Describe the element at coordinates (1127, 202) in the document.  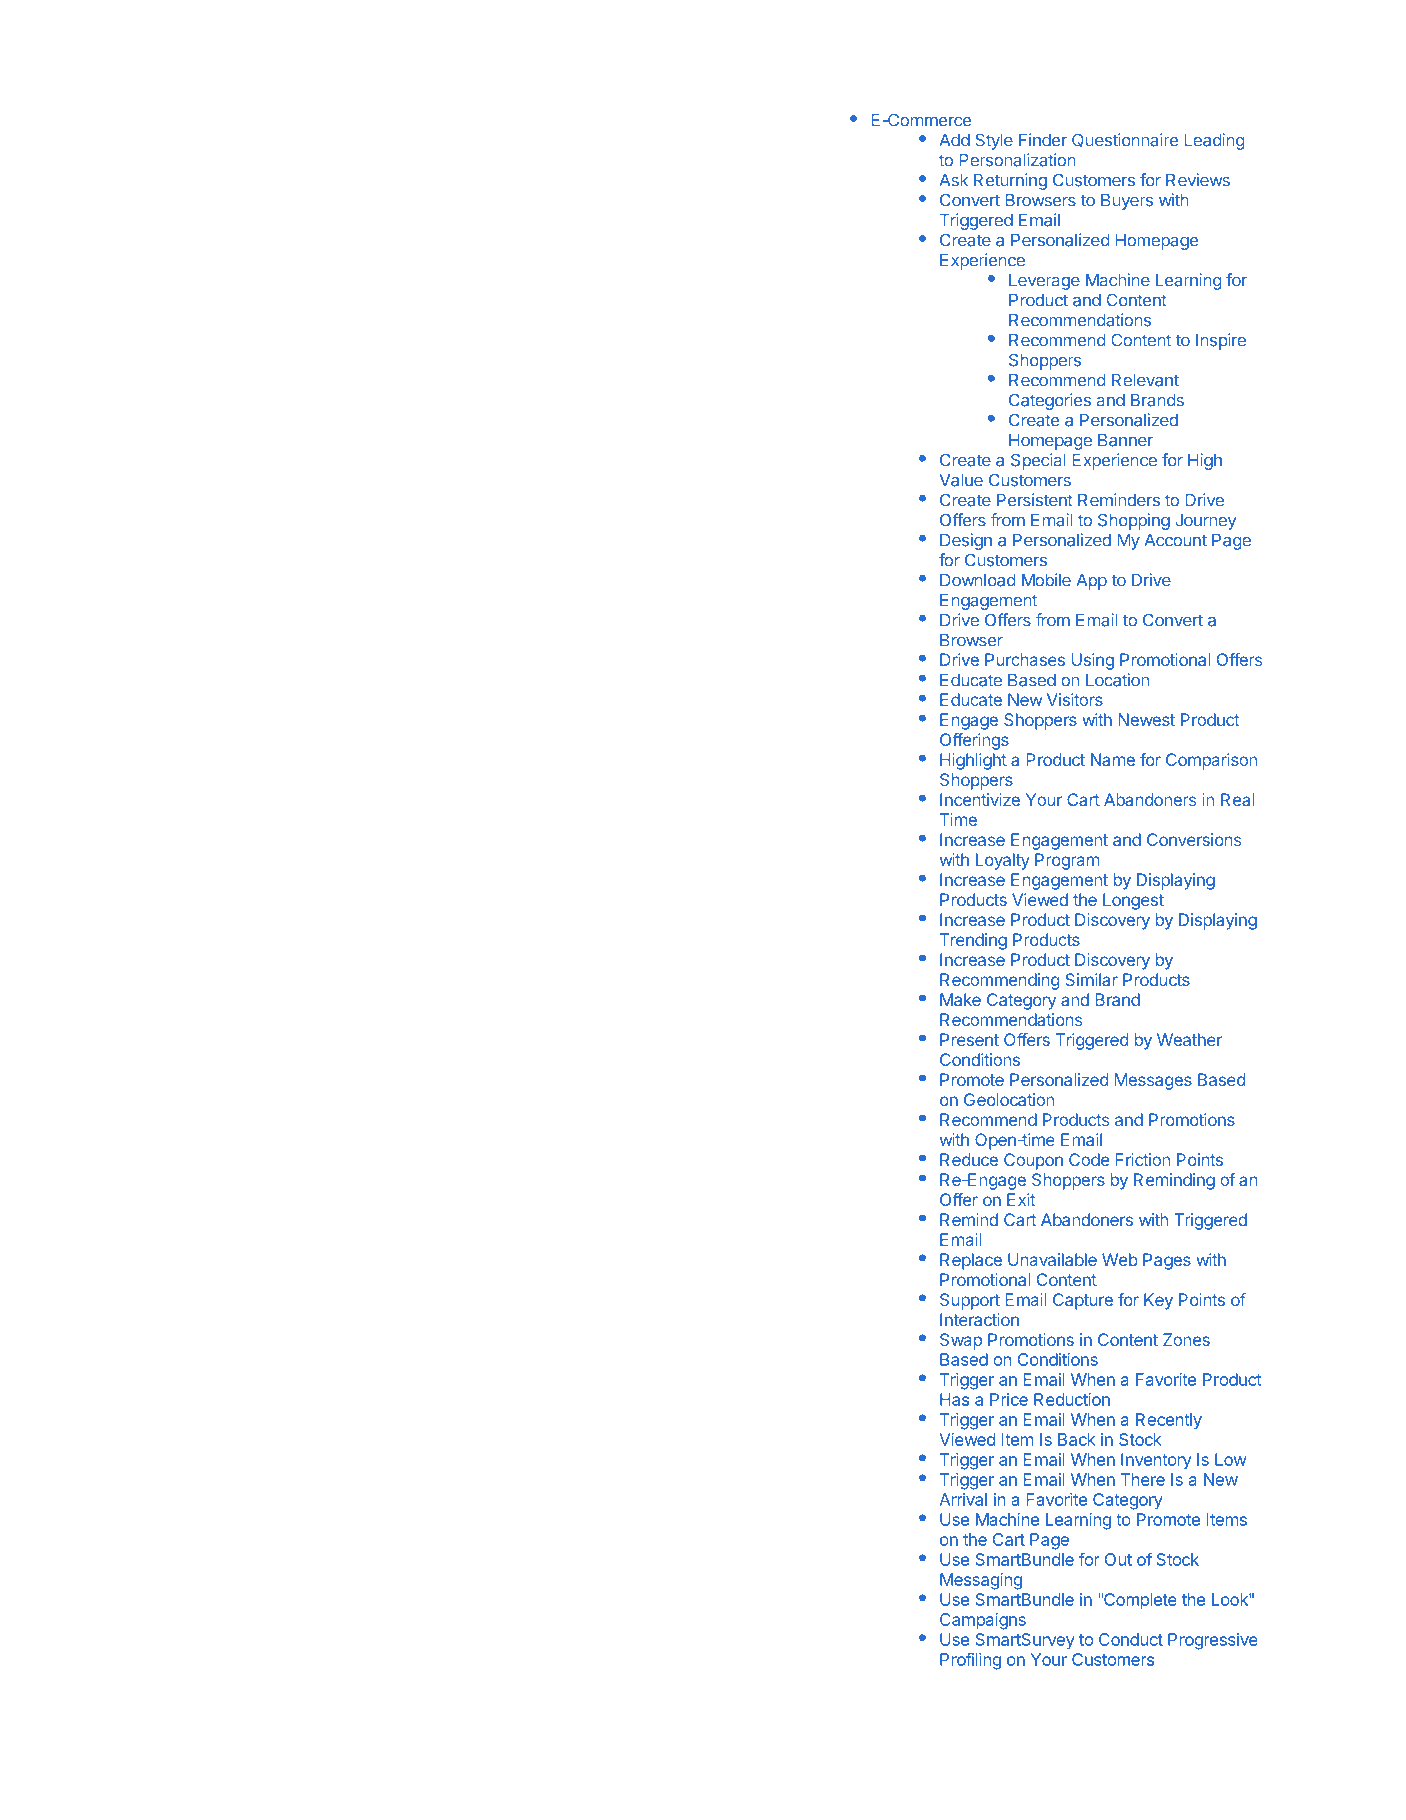
I see `Buyers` at that location.
